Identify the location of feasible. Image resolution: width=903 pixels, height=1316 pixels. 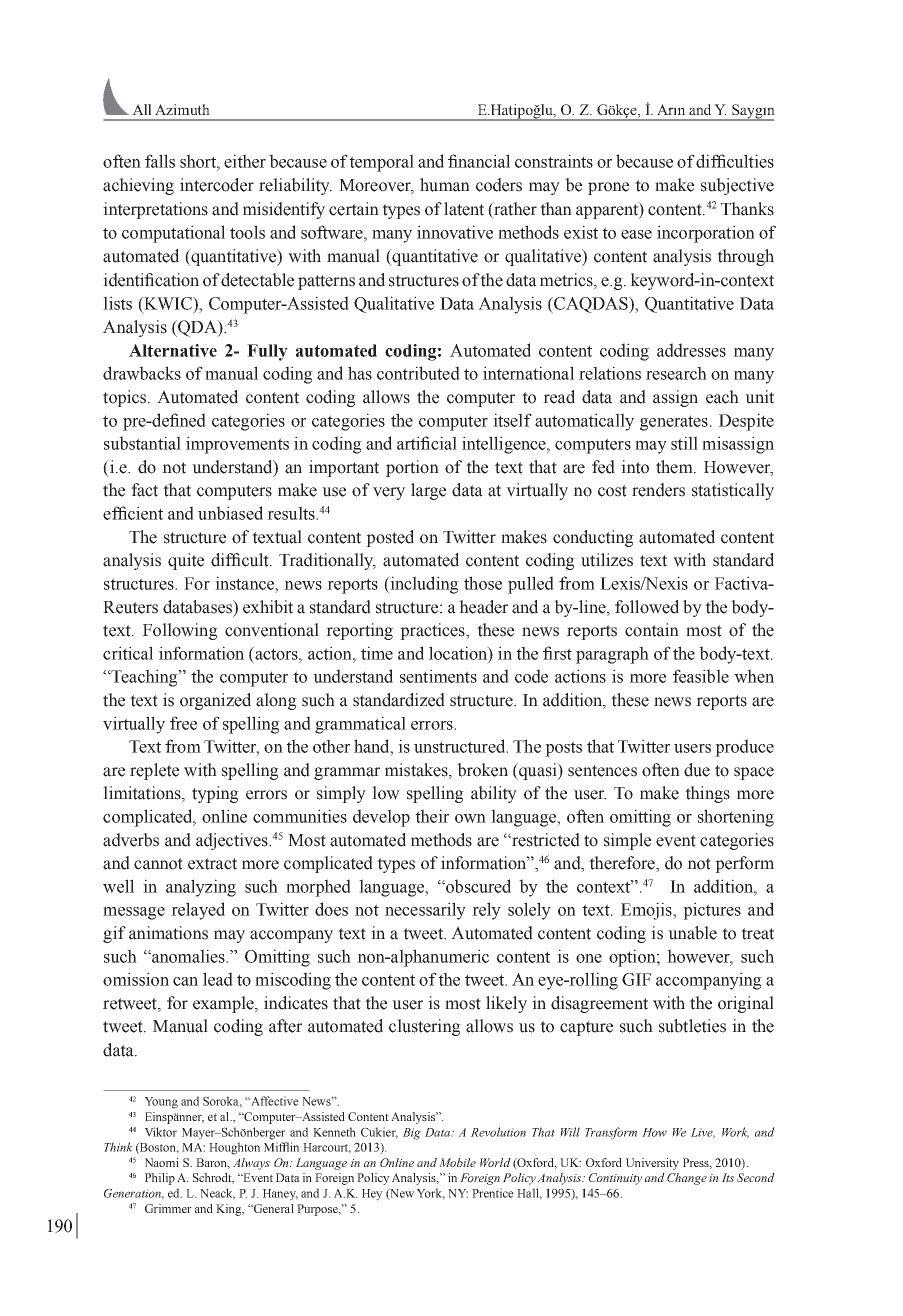
(701, 676).
